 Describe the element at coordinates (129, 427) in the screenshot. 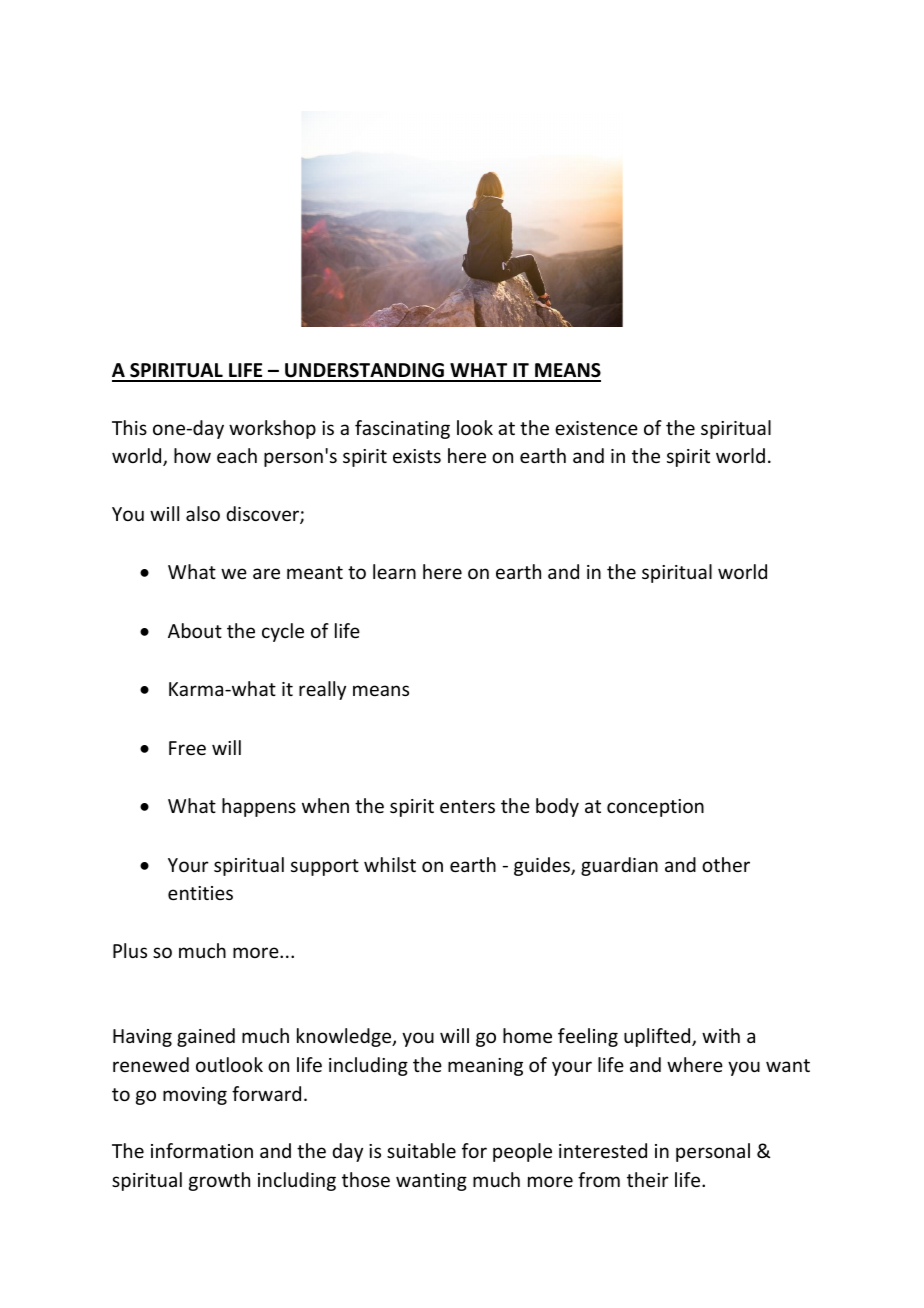

I see `This` at that location.
